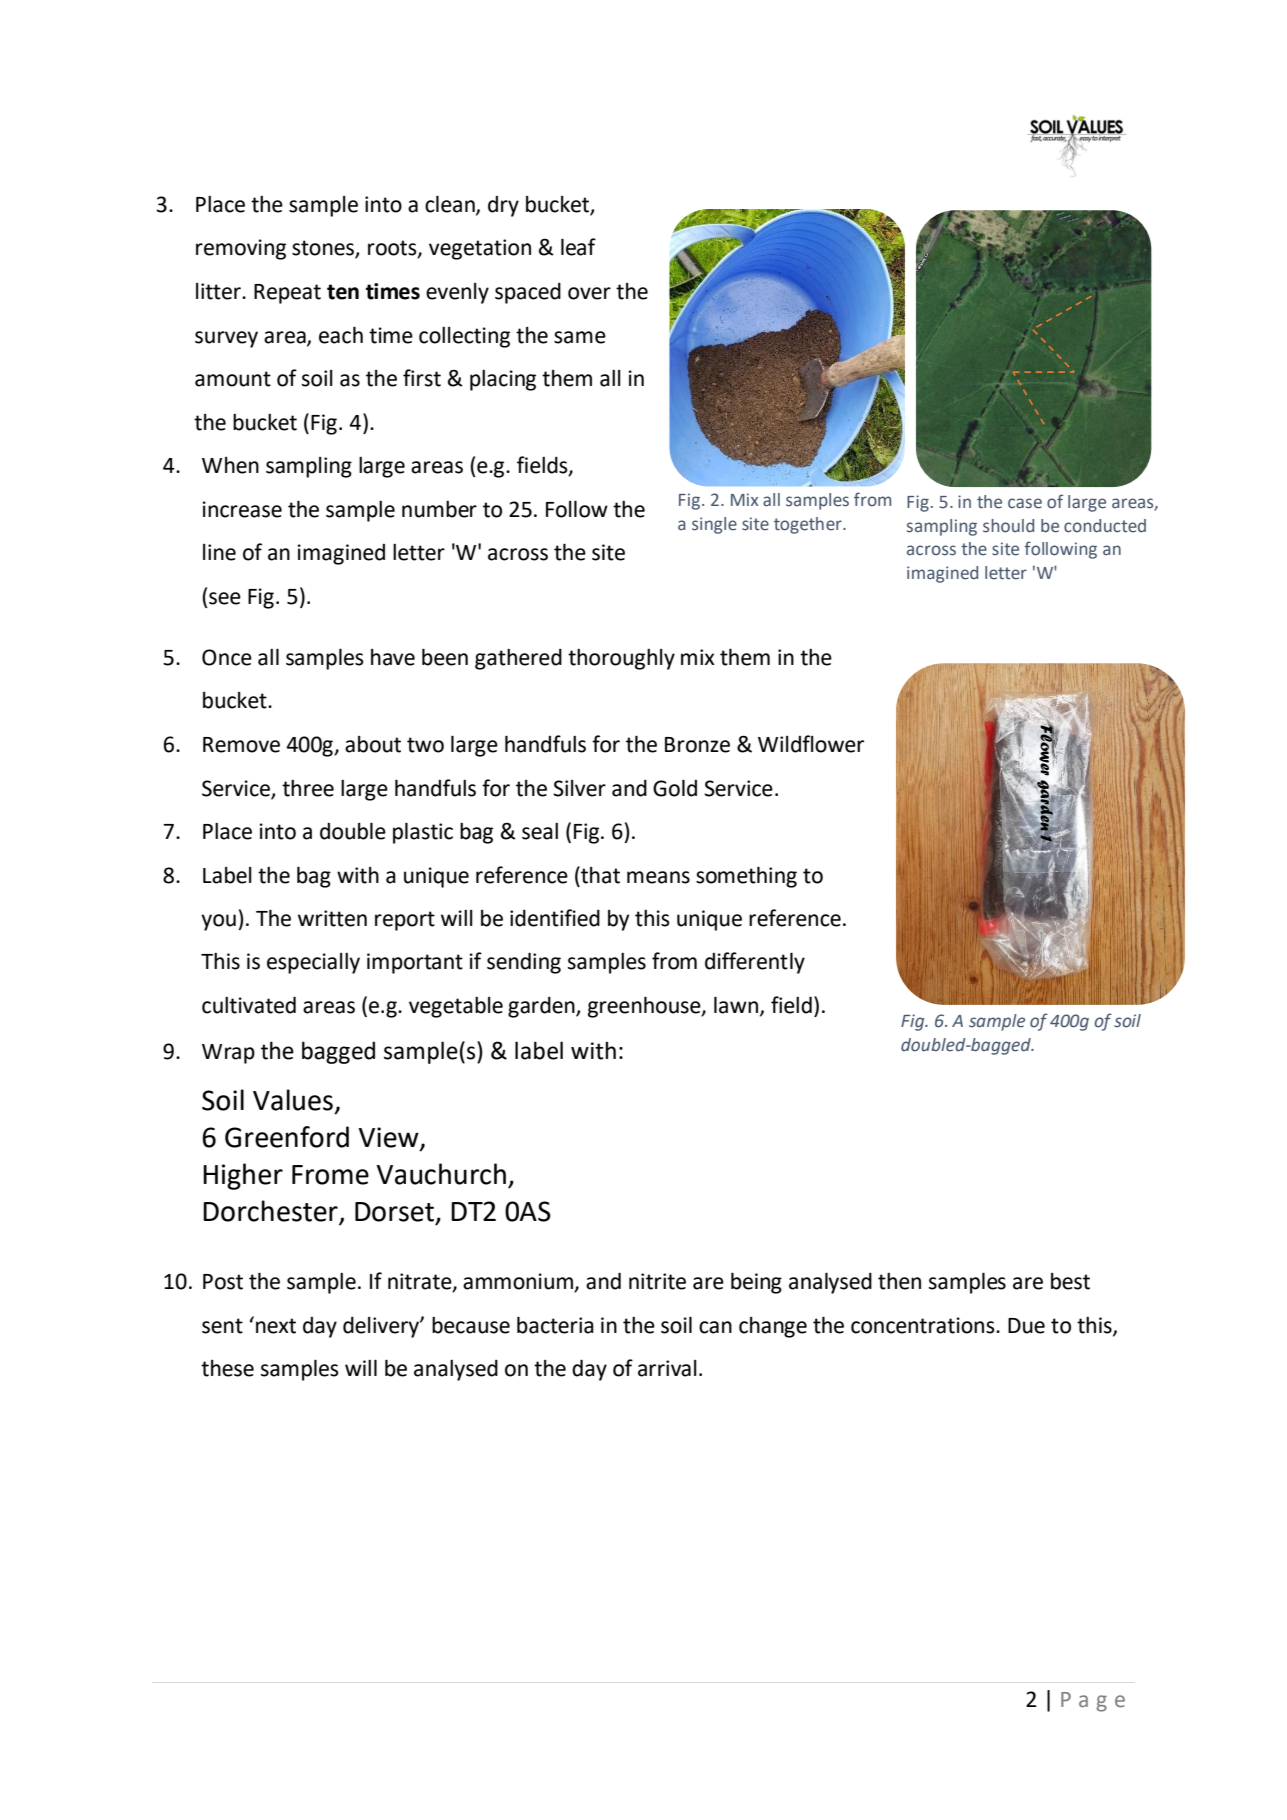 The width and height of the page is (1287, 1820). What do you see at coordinates (746, 877) in the page?
I see `something` at bounding box center [746, 877].
